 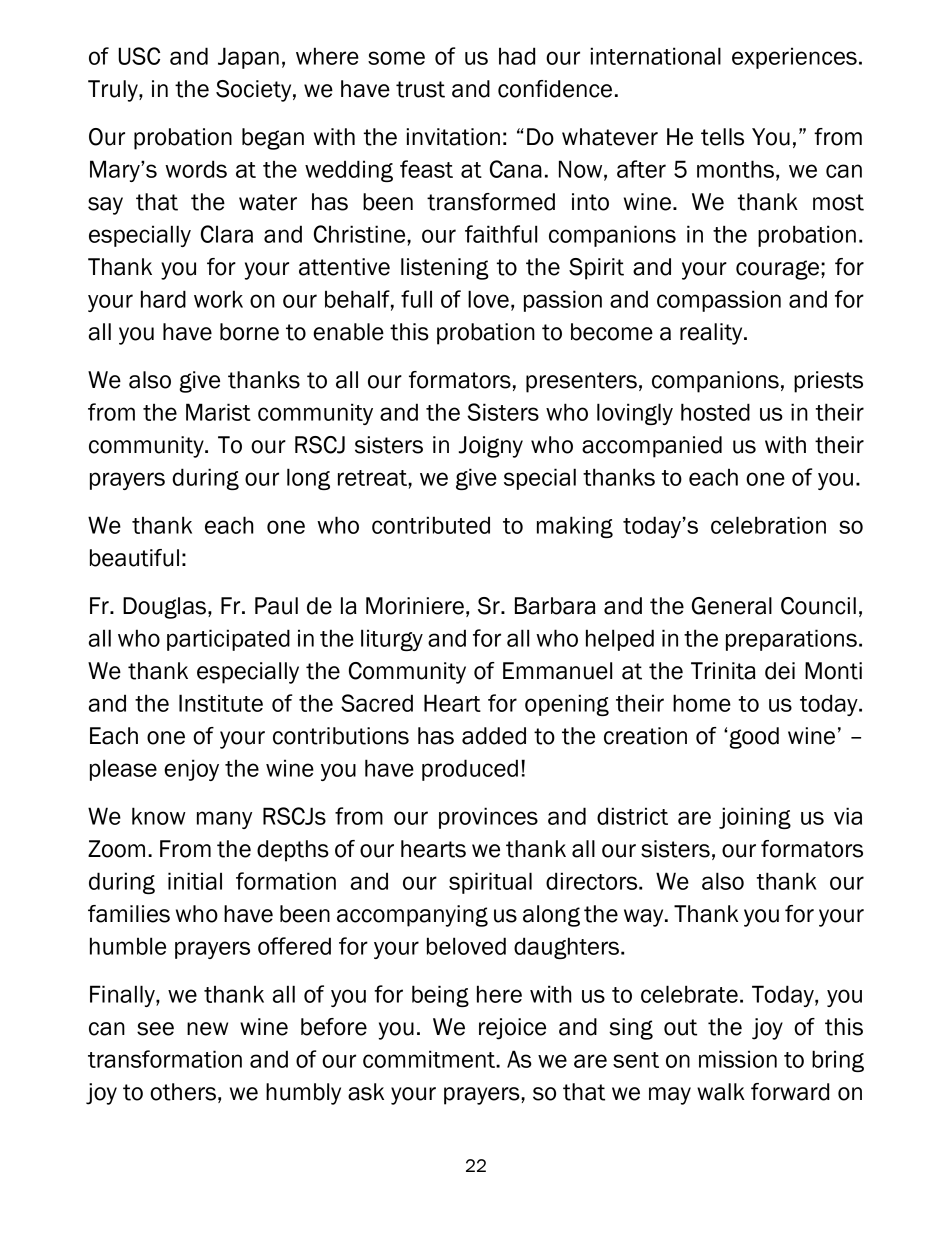 What do you see at coordinates (183, 1092) in the screenshot?
I see `others` at bounding box center [183, 1092].
